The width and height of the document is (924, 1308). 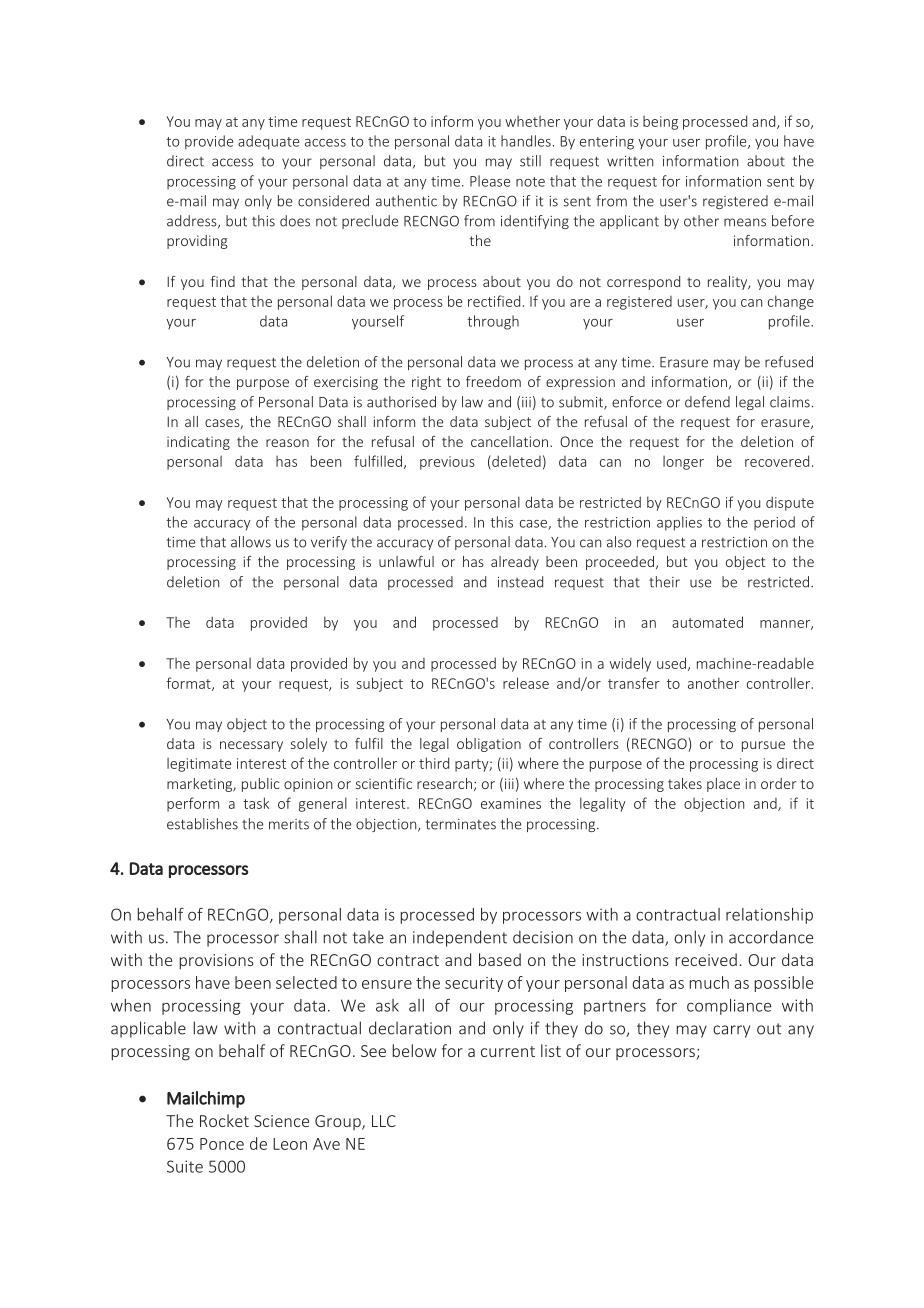 I want to click on allows, so click(x=251, y=542).
